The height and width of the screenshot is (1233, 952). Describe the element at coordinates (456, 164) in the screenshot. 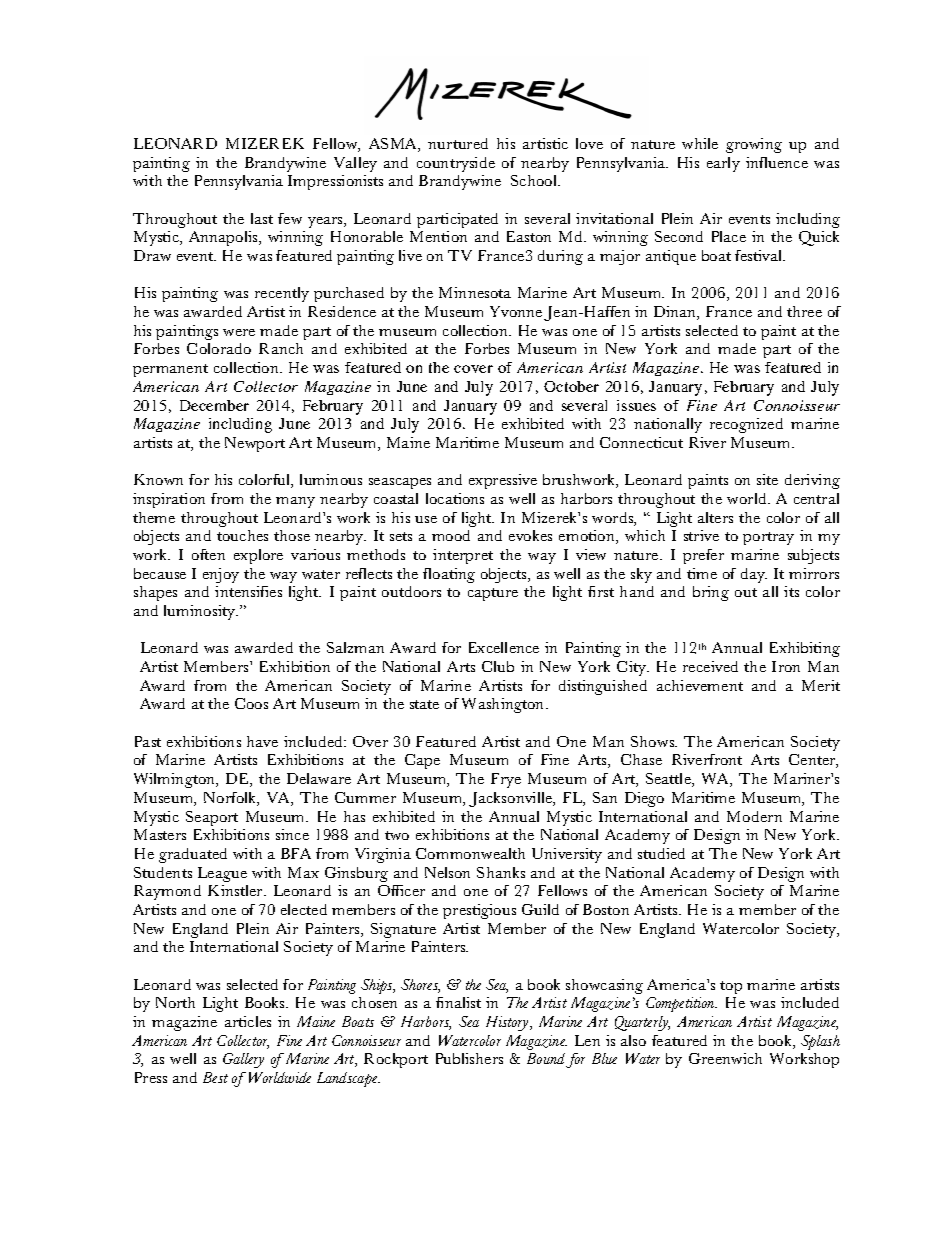

I see `countryside` at that location.
